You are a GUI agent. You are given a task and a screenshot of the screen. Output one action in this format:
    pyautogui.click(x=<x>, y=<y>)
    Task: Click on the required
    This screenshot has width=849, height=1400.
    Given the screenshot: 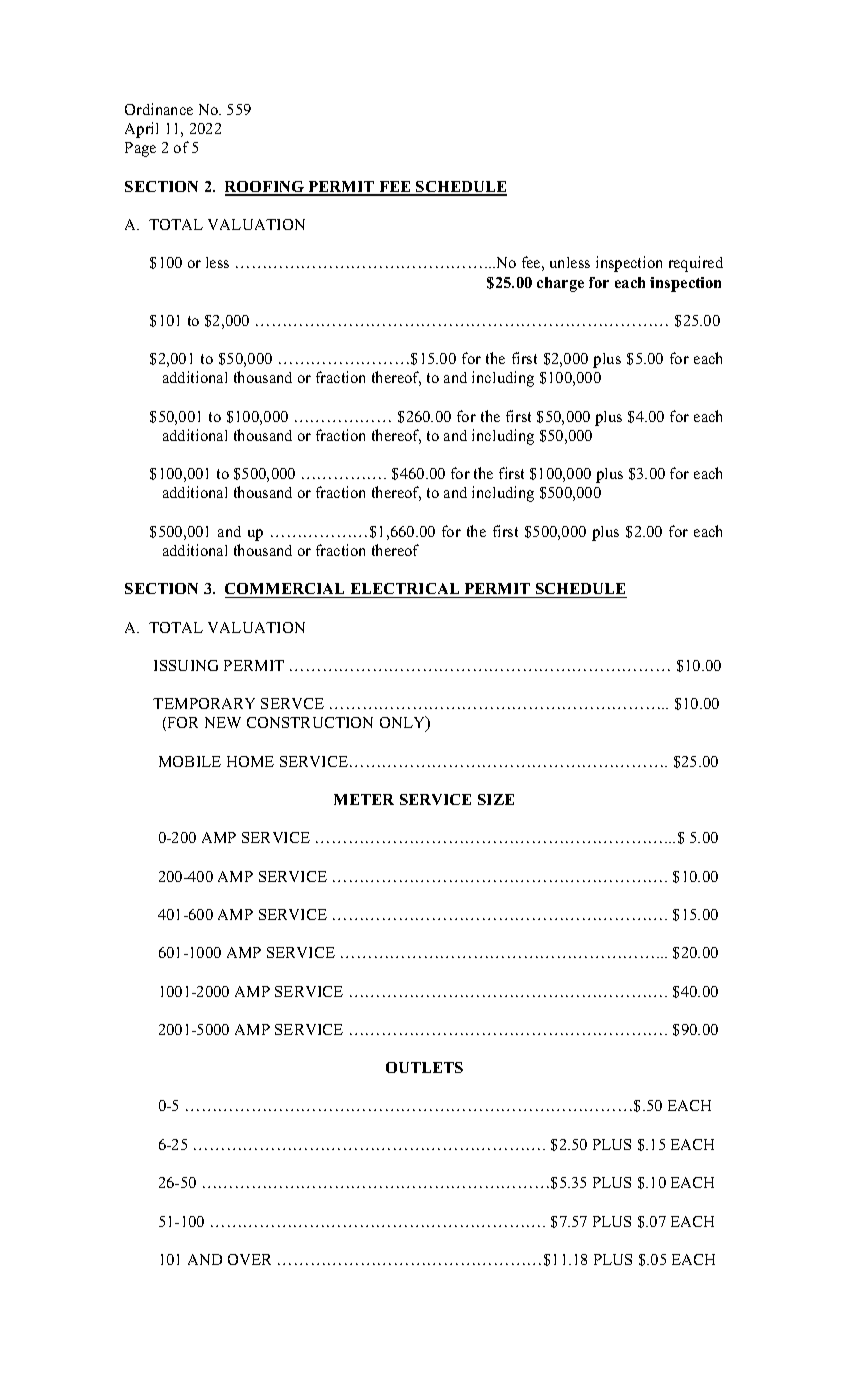 What is the action you would take?
    pyautogui.click(x=696, y=264)
